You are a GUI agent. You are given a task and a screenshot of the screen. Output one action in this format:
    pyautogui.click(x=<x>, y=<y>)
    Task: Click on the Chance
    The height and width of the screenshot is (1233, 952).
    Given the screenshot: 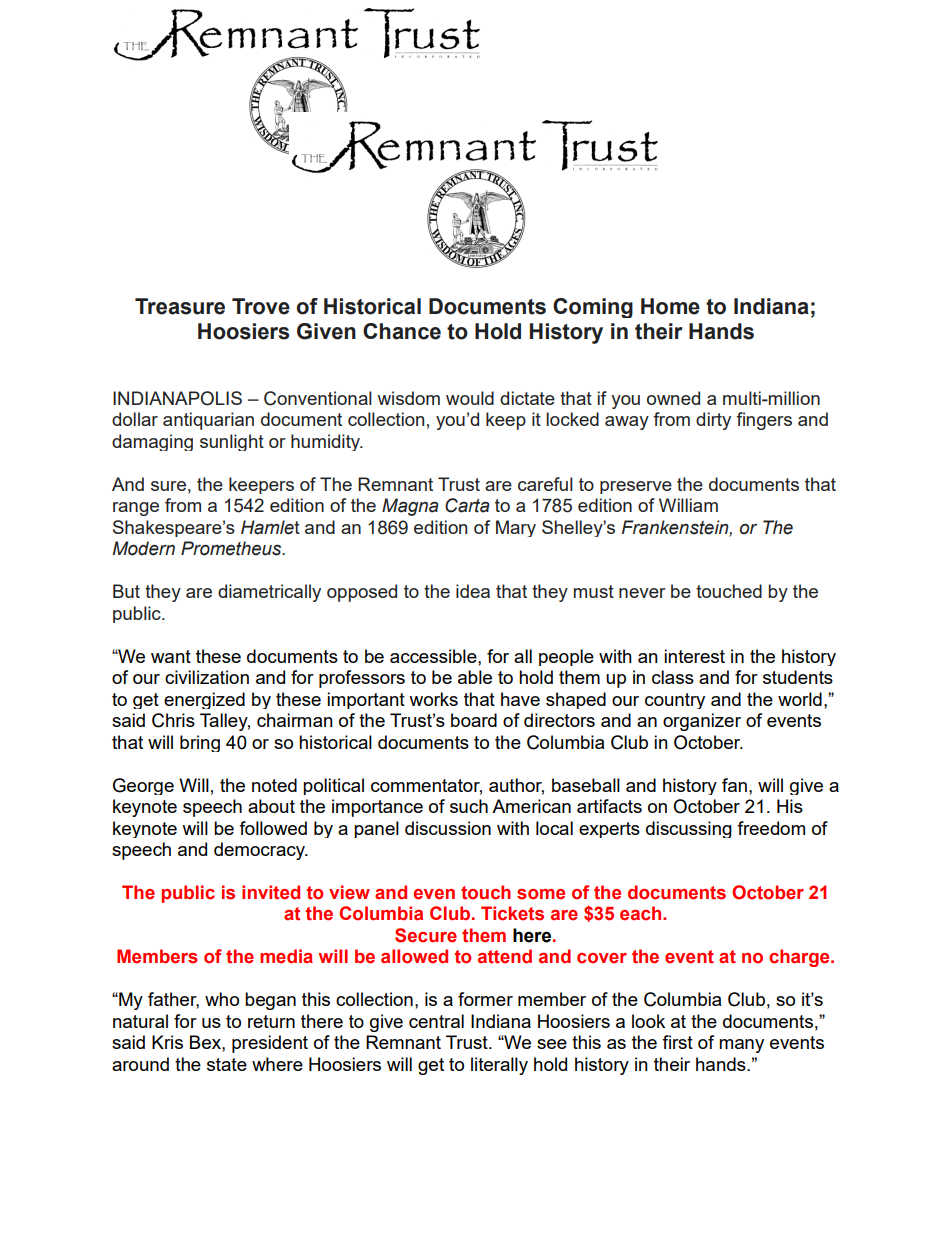 What is the action you would take?
    pyautogui.click(x=402, y=331)
